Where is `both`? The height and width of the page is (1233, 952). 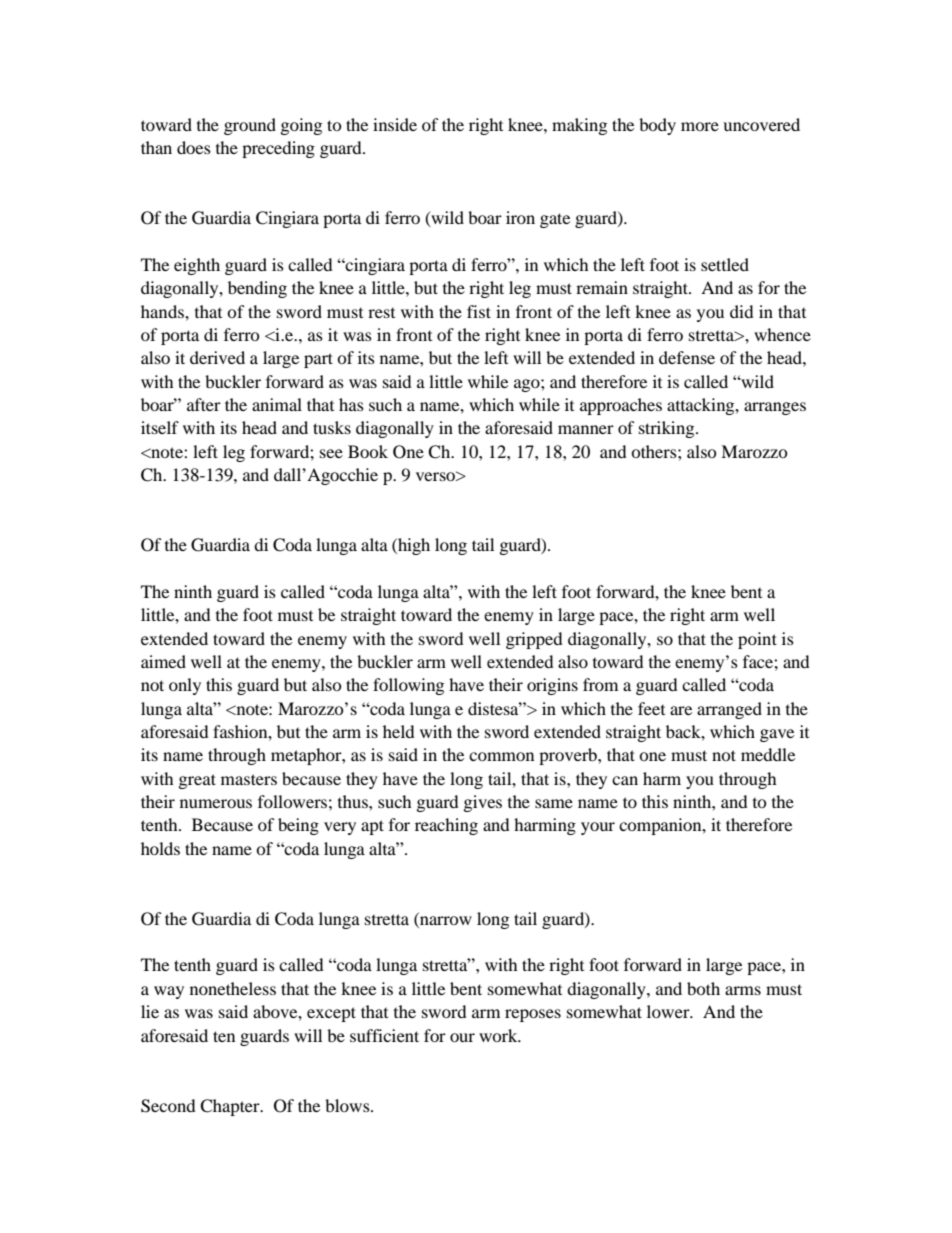 both is located at coordinates (703, 988).
